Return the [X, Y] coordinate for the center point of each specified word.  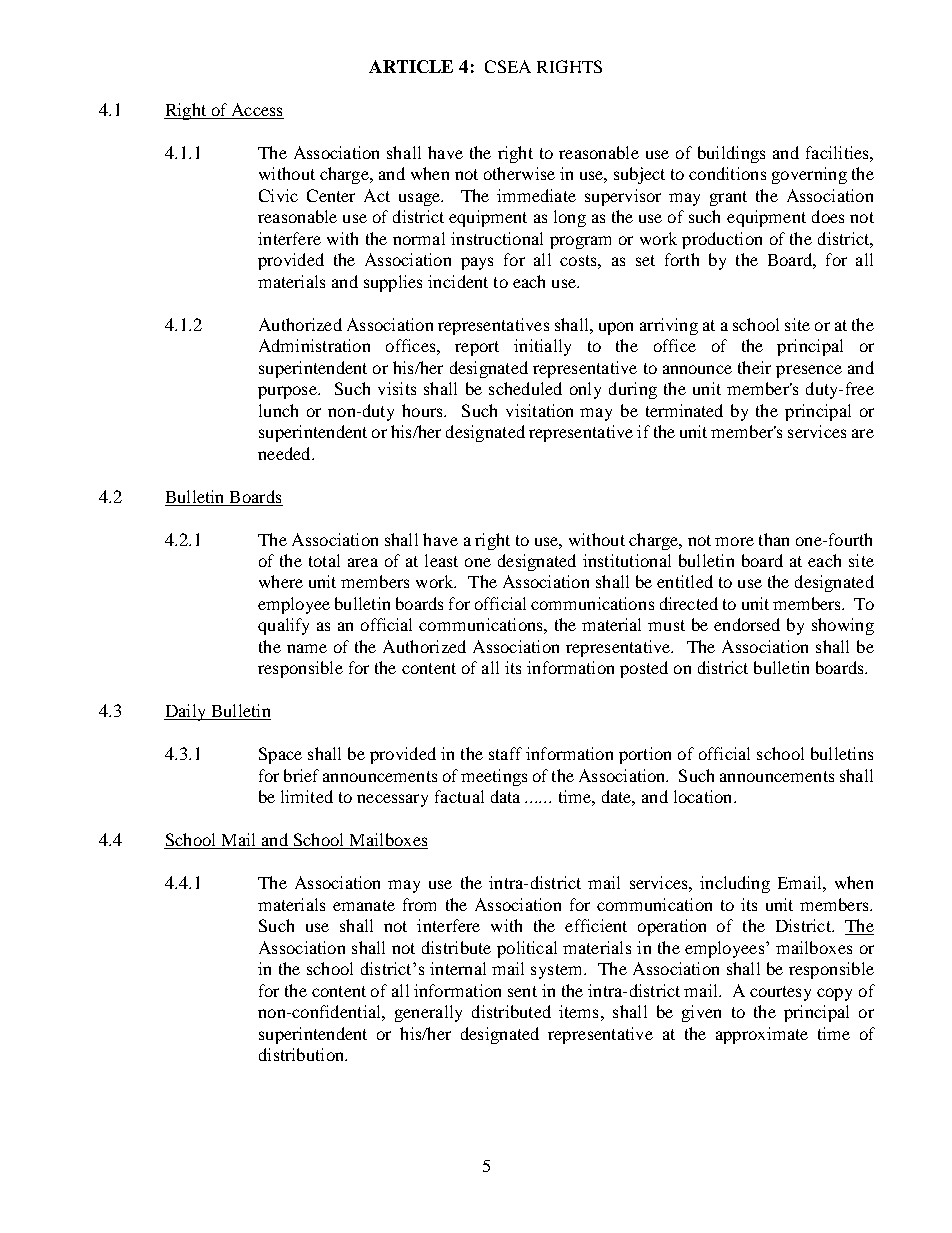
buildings [731, 154]
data [505, 796]
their [754, 367]
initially [542, 347]
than [774, 539]
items [578, 1011]
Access [257, 109]
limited [307, 796]
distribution [302, 1054]
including [735, 884]
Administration [314, 345]
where [281, 581]
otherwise [519, 173]
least [441, 560]
